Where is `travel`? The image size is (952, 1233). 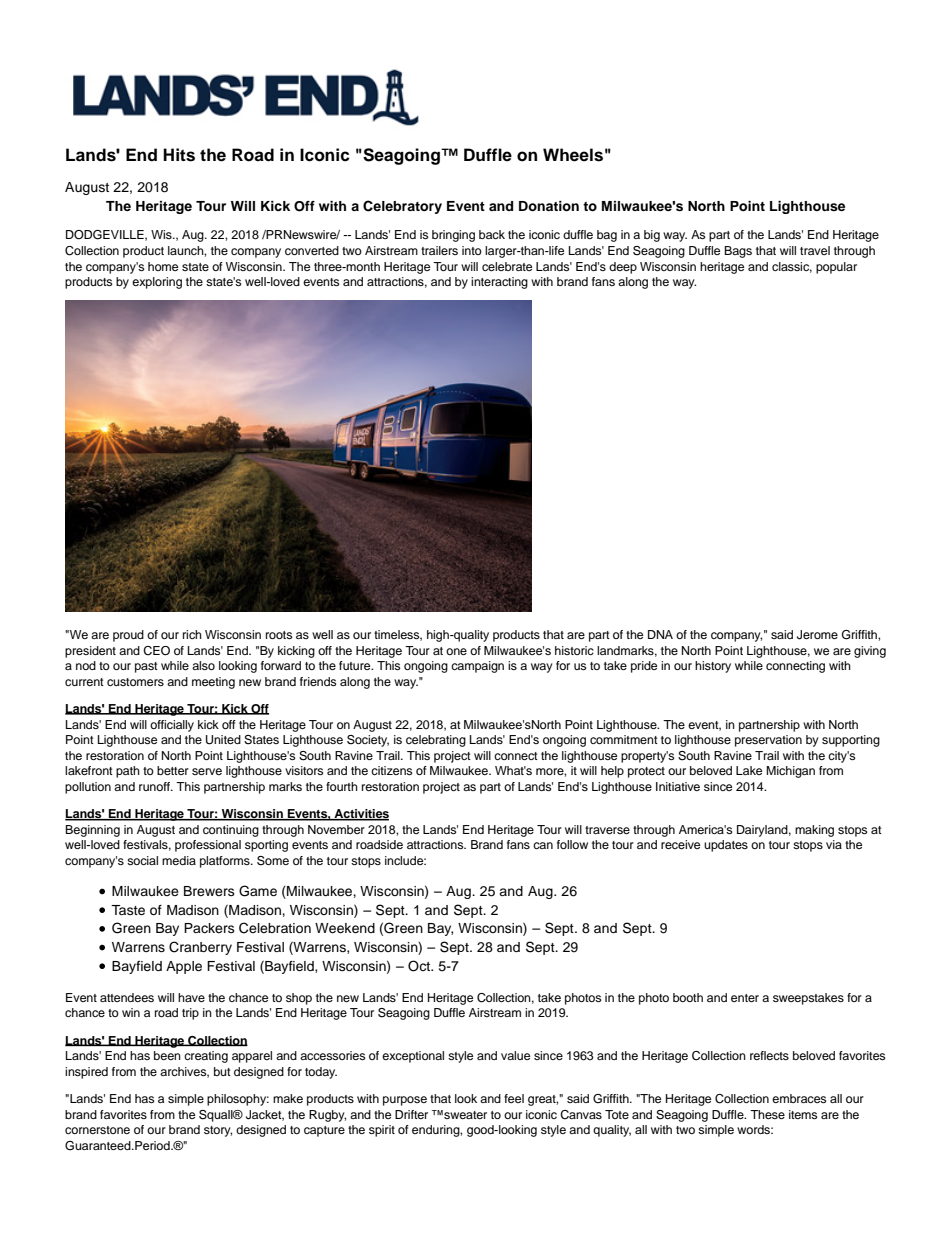
travel is located at coordinates (815, 250).
